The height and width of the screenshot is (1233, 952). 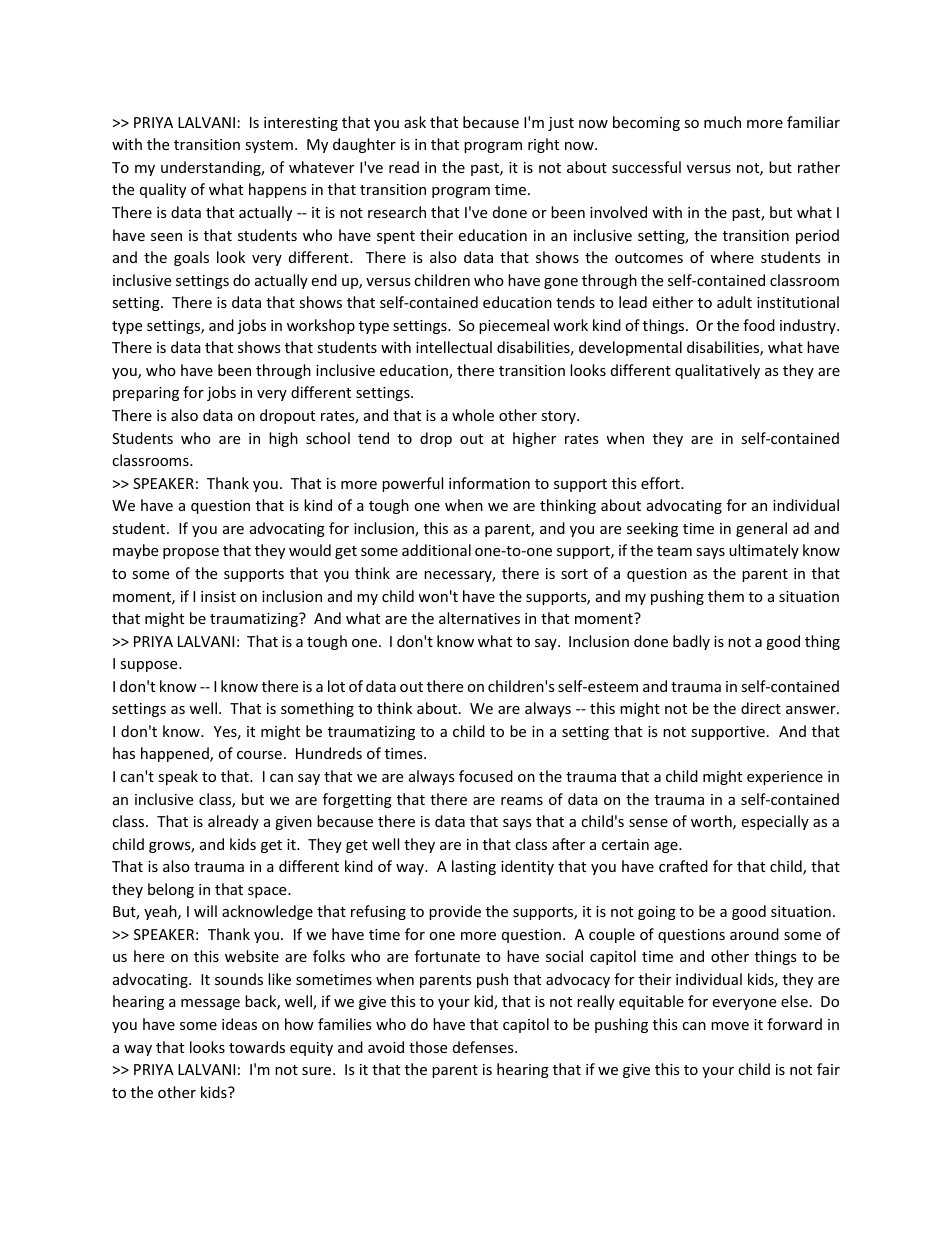 I want to click on right, so click(x=543, y=145).
